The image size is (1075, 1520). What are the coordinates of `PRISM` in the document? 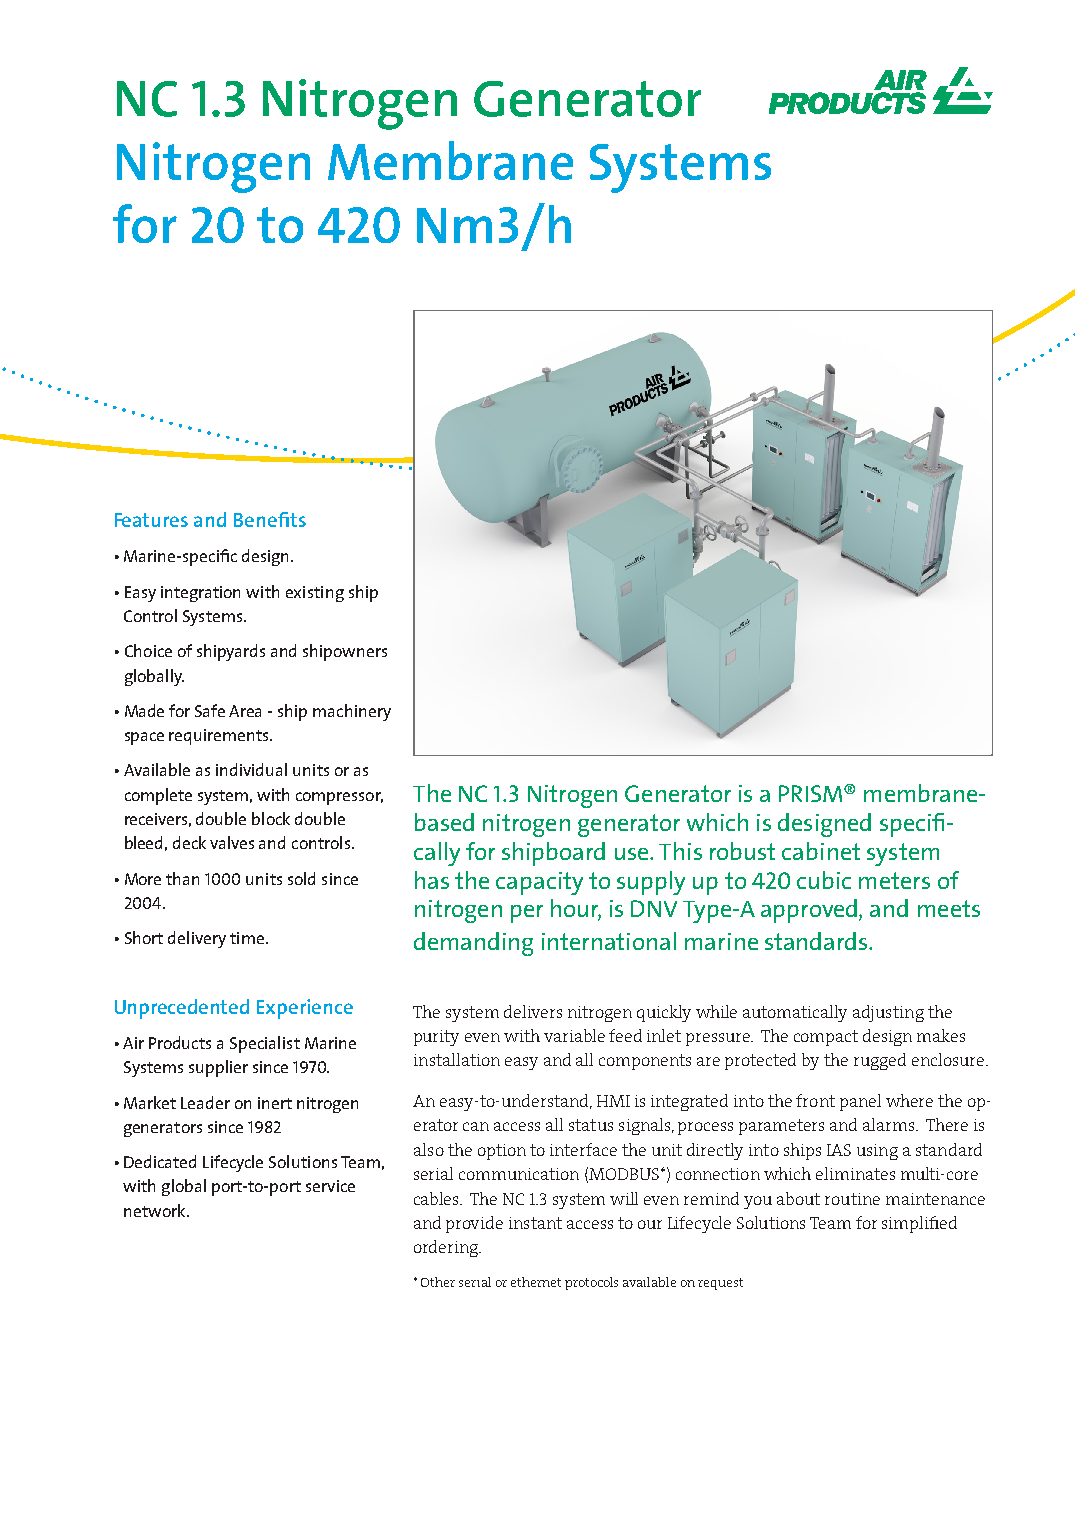 It's located at (812, 793).
